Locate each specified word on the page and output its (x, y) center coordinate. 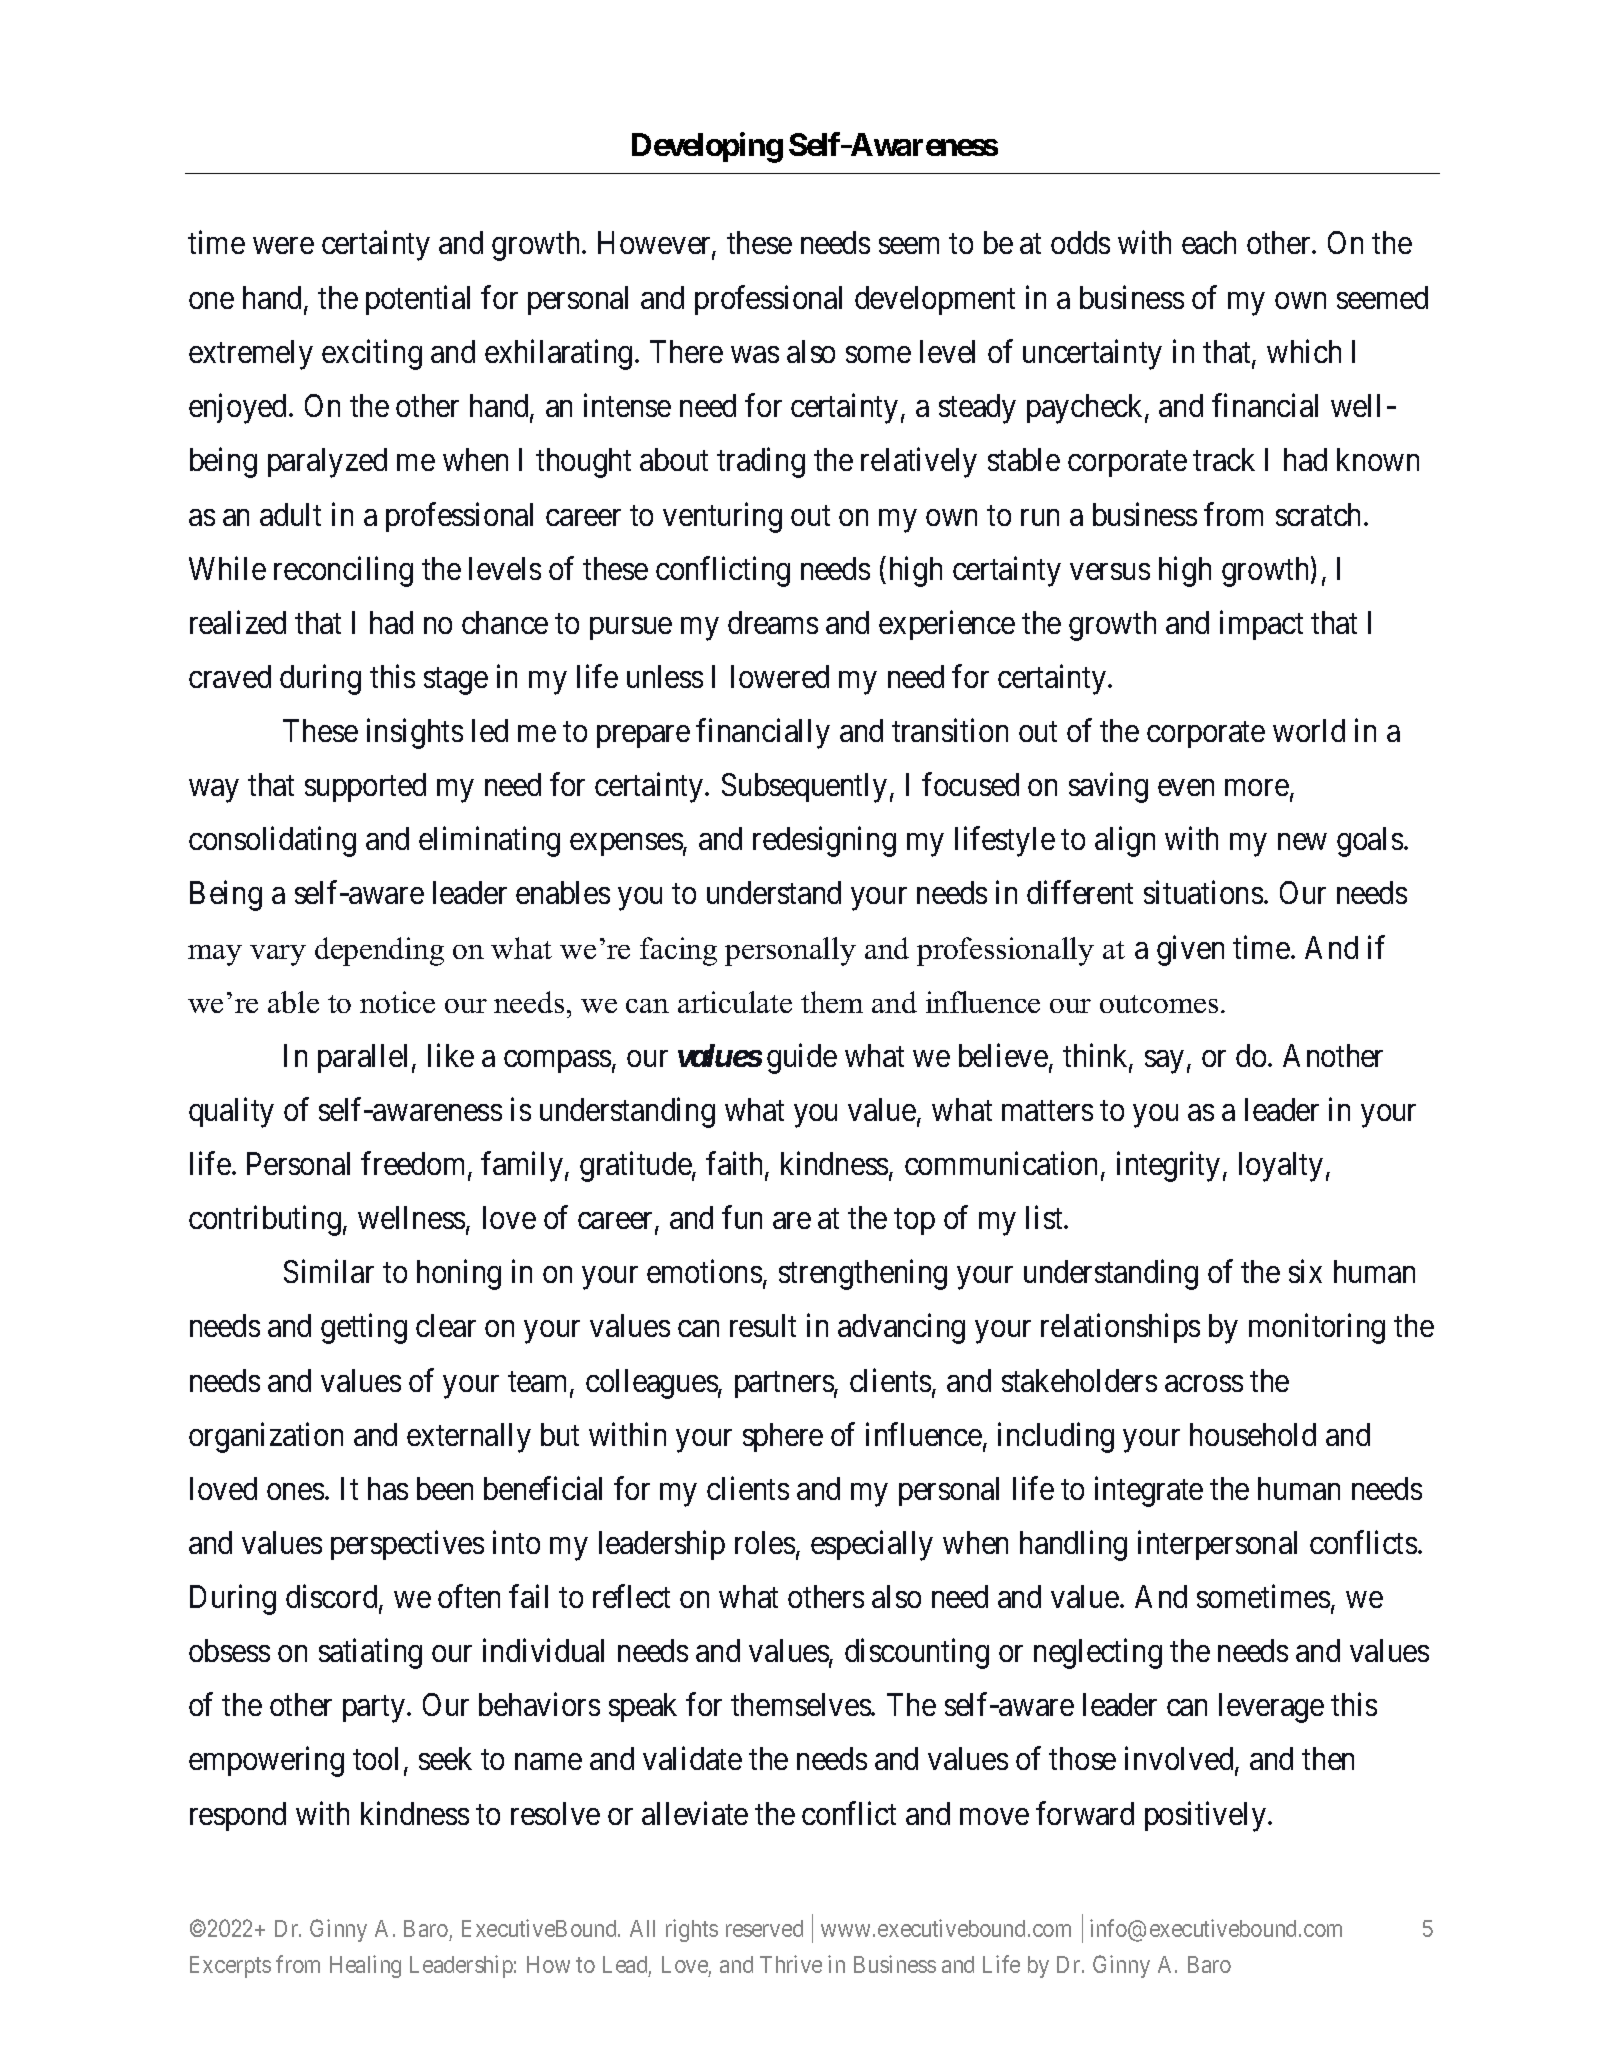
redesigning (824, 842)
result (763, 1325)
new (1302, 842)
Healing (365, 1966)
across (1204, 1384)
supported (365, 787)
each (1209, 242)
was (755, 355)
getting (364, 1329)
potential (418, 300)
